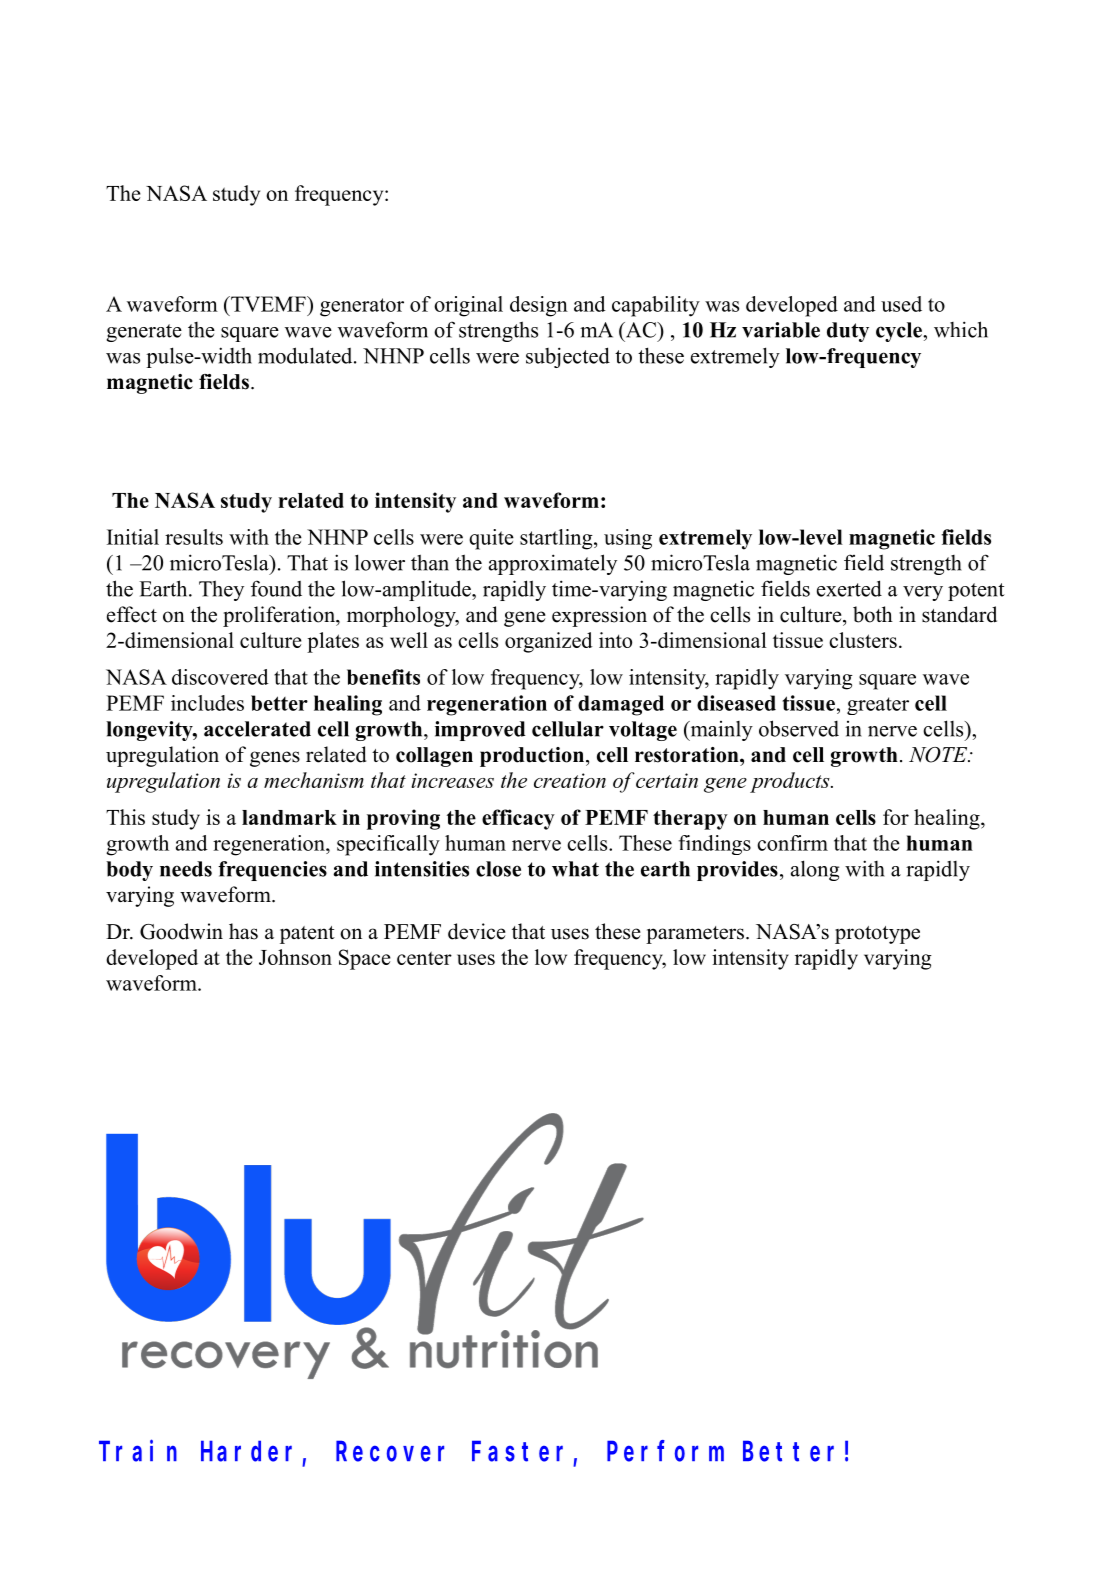  I want to click on Train, so click(138, 1451).
